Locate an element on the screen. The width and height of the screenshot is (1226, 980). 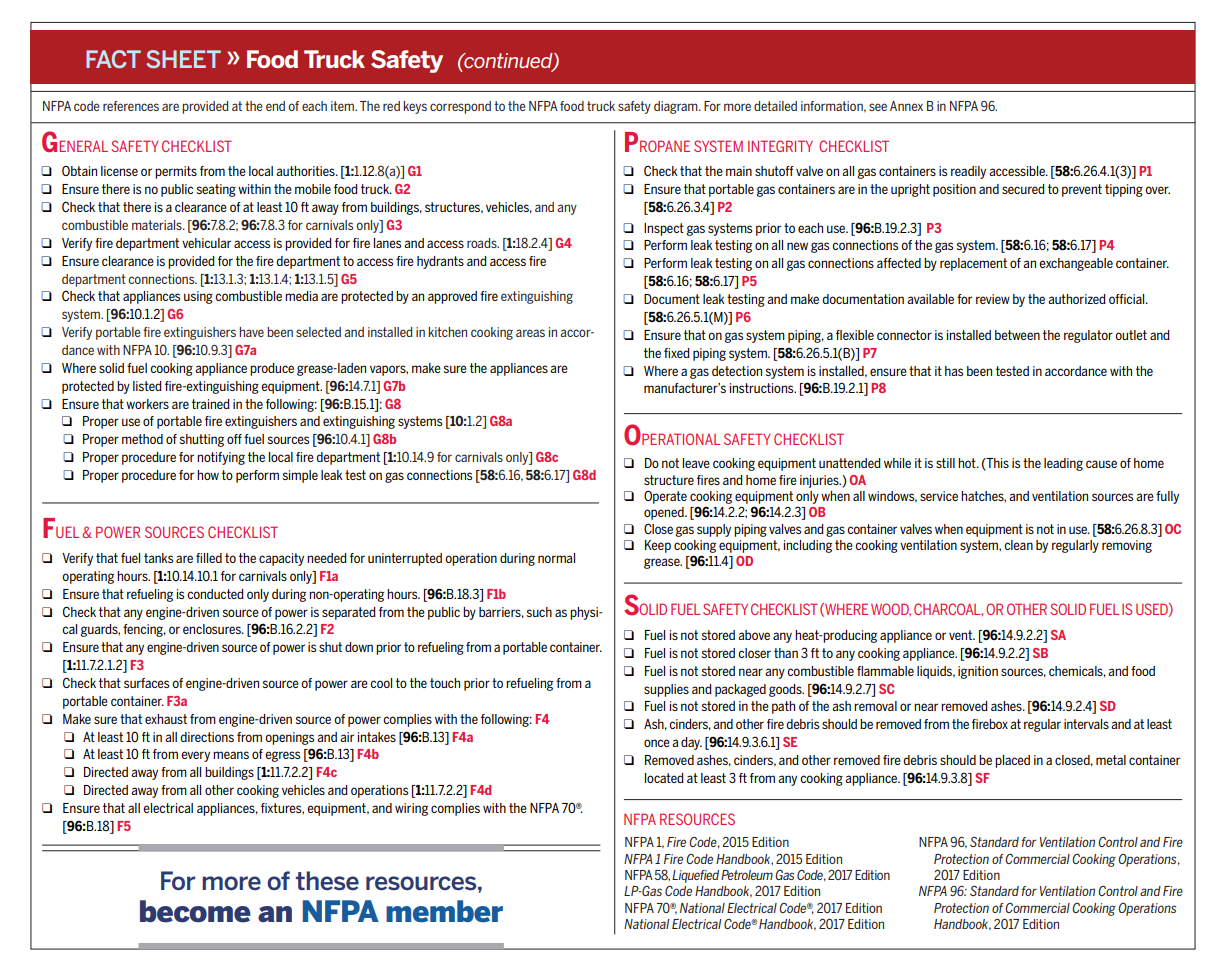
diagram is located at coordinates (677, 107).
